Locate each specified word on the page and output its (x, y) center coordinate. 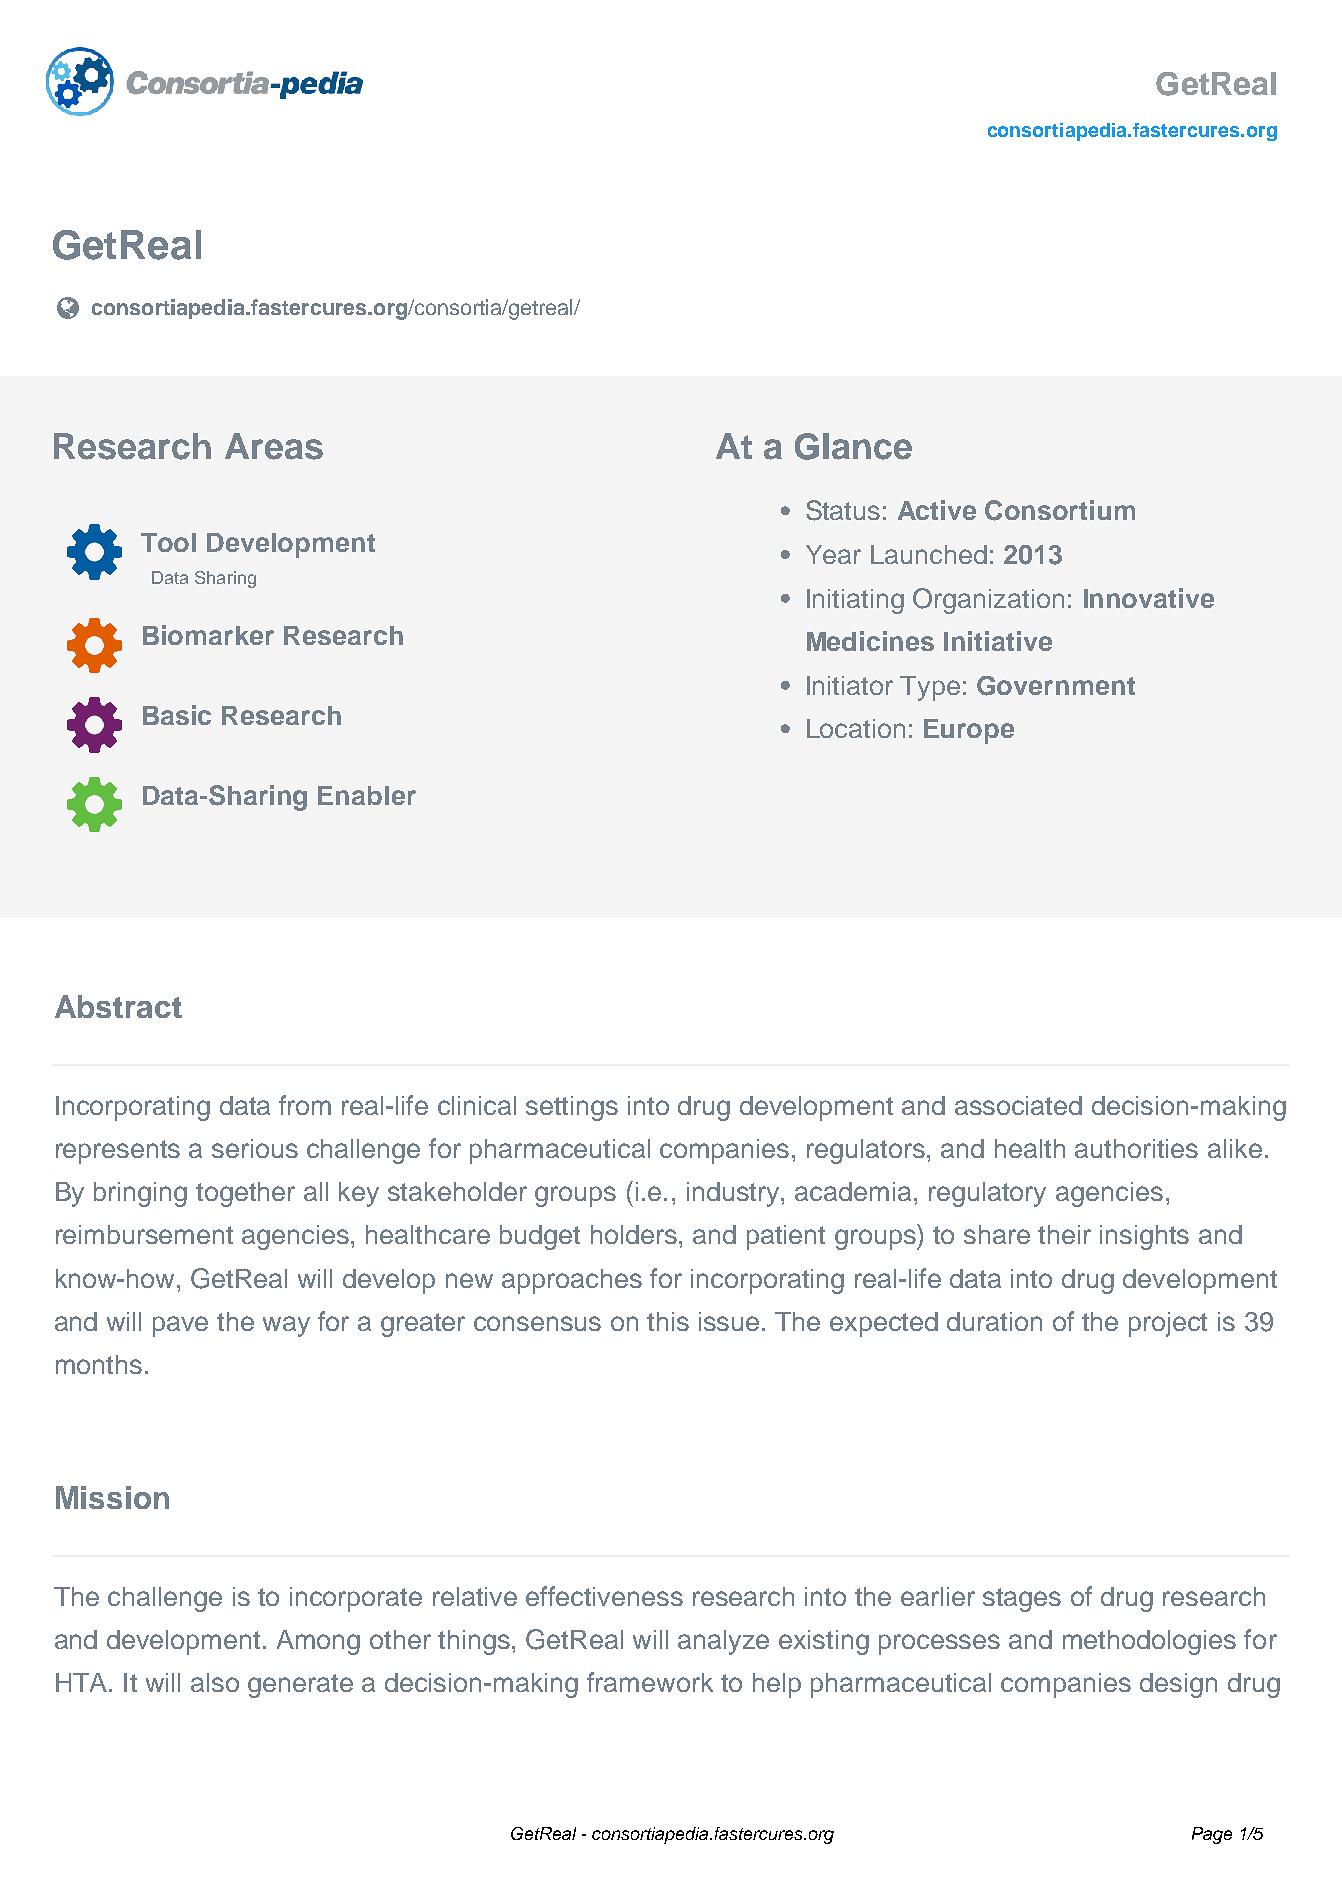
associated (1018, 1105)
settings (572, 1108)
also (215, 1682)
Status (843, 510)
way (286, 1326)
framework (650, 1682)
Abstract (118, 1006)
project (1168, 1324)
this (668, 1321)
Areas (274, 446)
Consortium (1060, 510)
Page (1212, 1835)
